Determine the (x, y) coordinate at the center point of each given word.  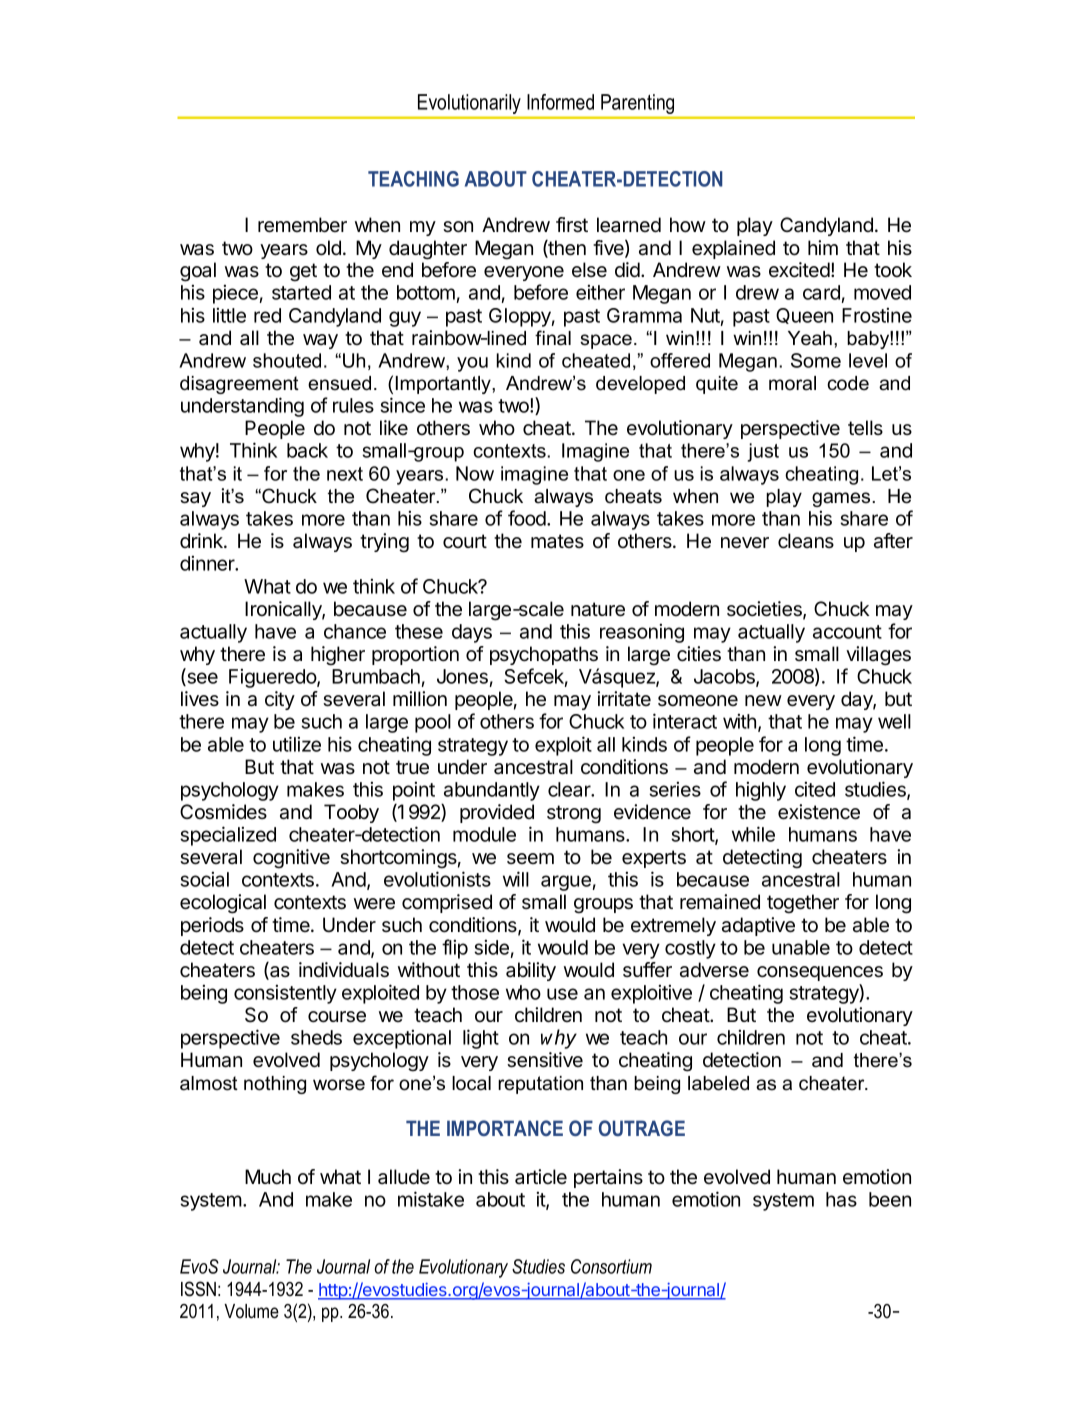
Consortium (611, 1266)
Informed (560, 102)
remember (302, 225)
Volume (251, 1311)
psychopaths (544, 655)
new (763, 700)
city (280, 700)
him (823, 247)
